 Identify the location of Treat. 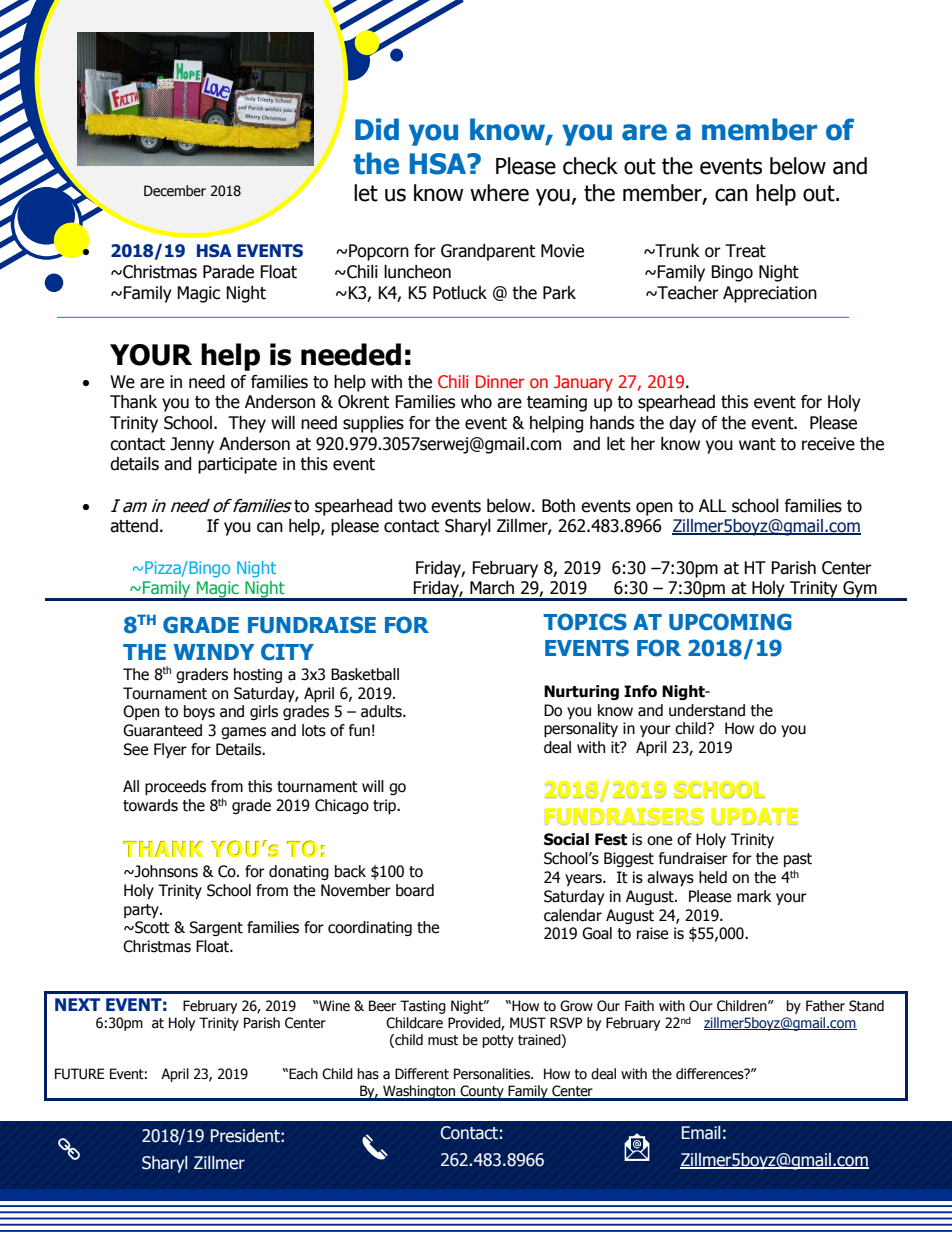
(745, 251).
